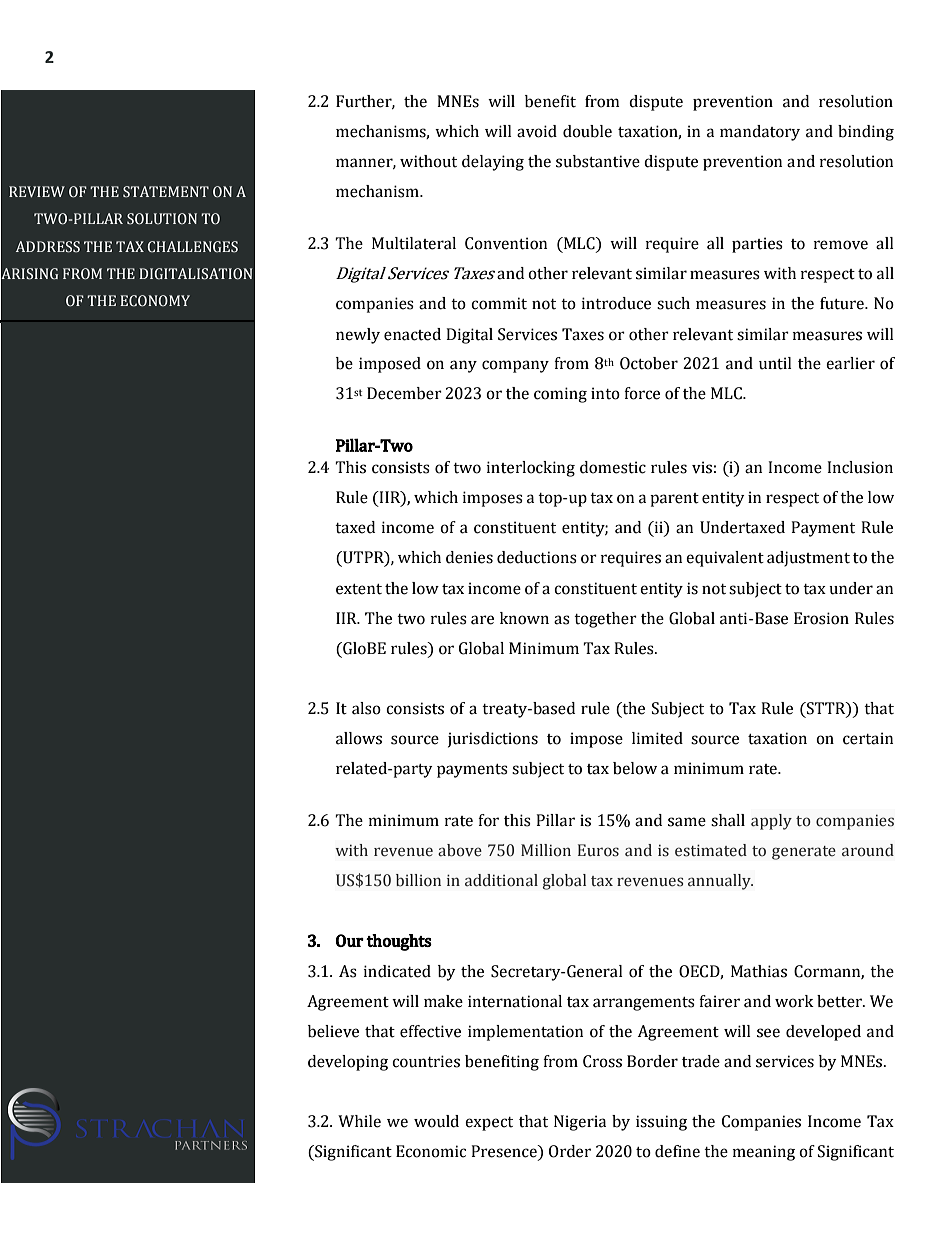 The width and height of the screenshot is (952, 1233). Describe the element at coordinates (524, 618) in the screenshot. I see `known` at that location.
